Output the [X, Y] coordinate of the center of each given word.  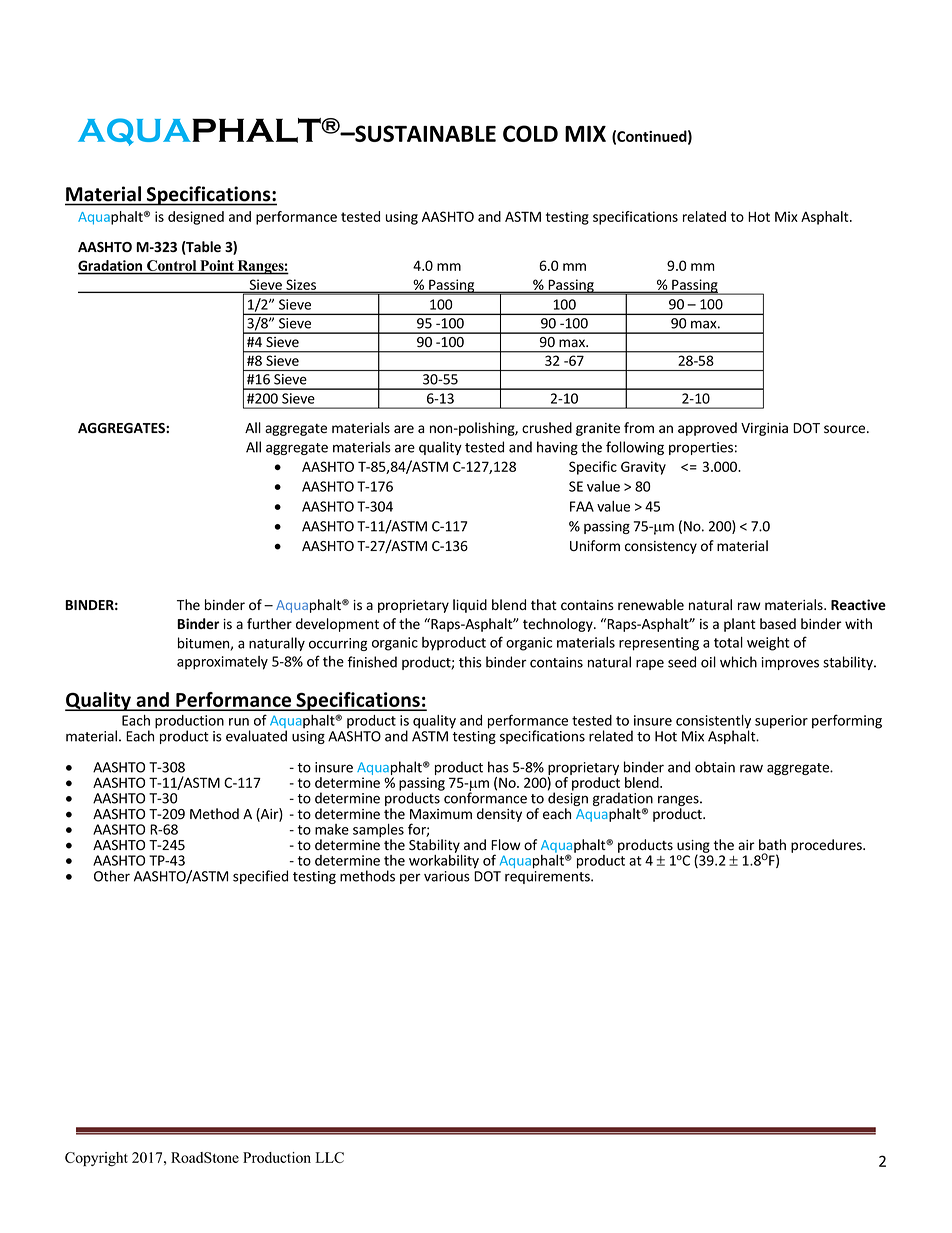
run [239, 722]
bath [772, 845]
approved [707, 429]
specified [260, 877]
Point [217, 267]
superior [781, 722]
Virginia [764, 429]
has [498, 767]
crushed [547, 428]
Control [172, 267]
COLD [530, 133]
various [447, 876]
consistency [661, 547]
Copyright [96, 1159]
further [269, 624]
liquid [470, 606]
